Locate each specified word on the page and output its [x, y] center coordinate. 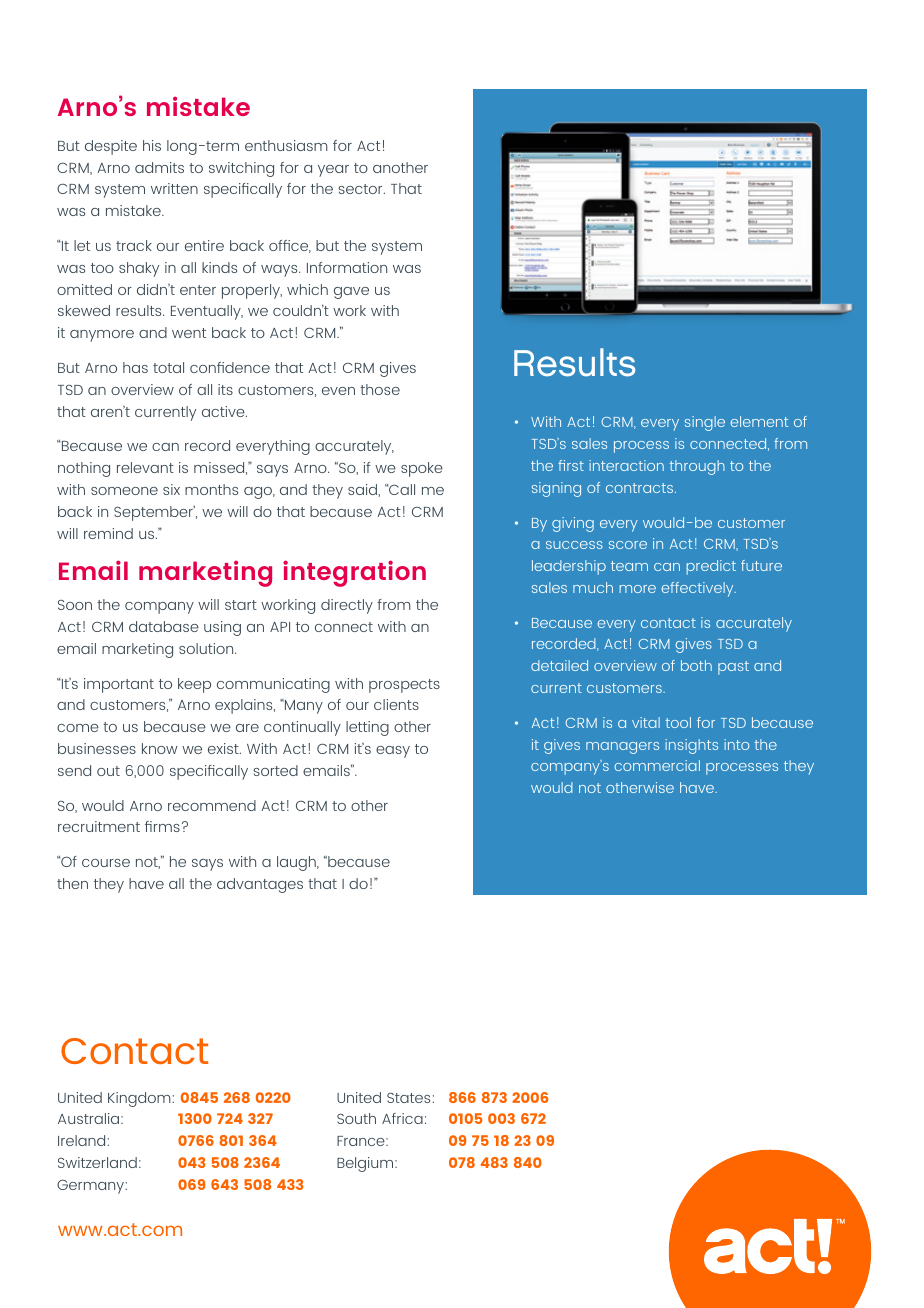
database [164, 626]
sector [361, 189]
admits [159, 167]
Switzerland [97, 1162]
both [696, 665]
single [705, 423]
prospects [404, 686]
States [410, 1098]
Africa [402, 1118]
